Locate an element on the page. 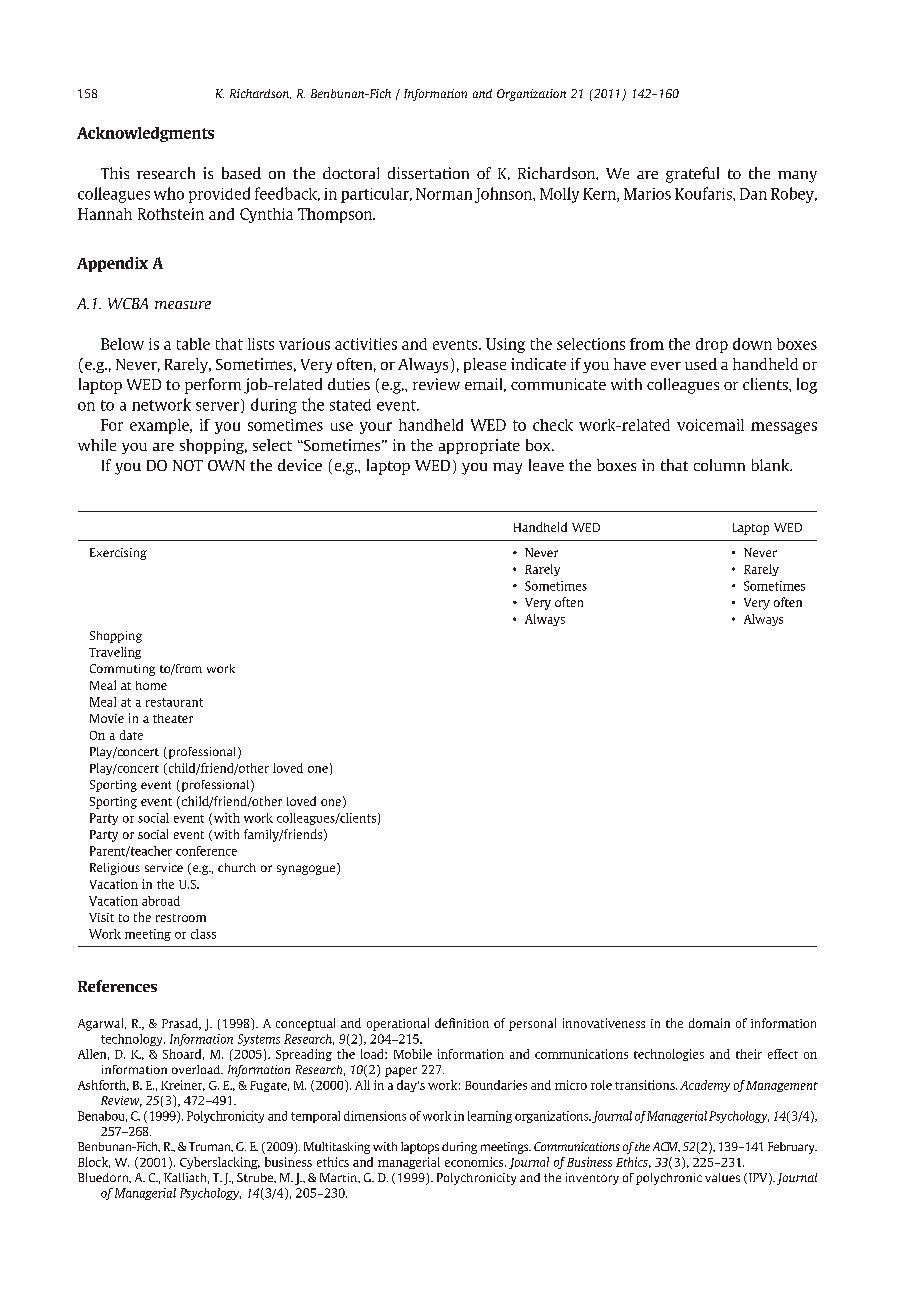 The width and height of the image is (905, 1316). may is located at coordinates (507, 468).
